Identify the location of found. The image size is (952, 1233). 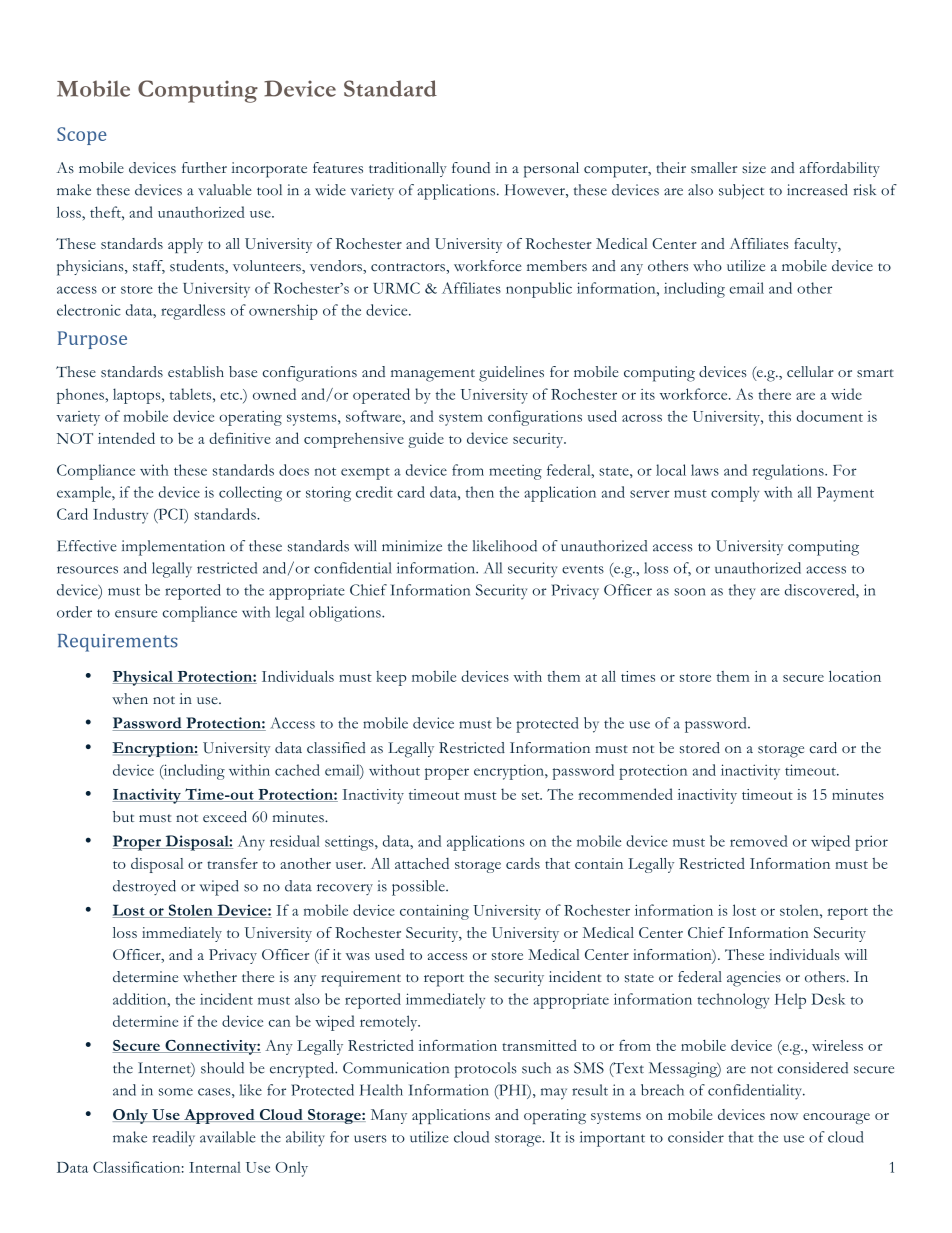
(471, 167).
